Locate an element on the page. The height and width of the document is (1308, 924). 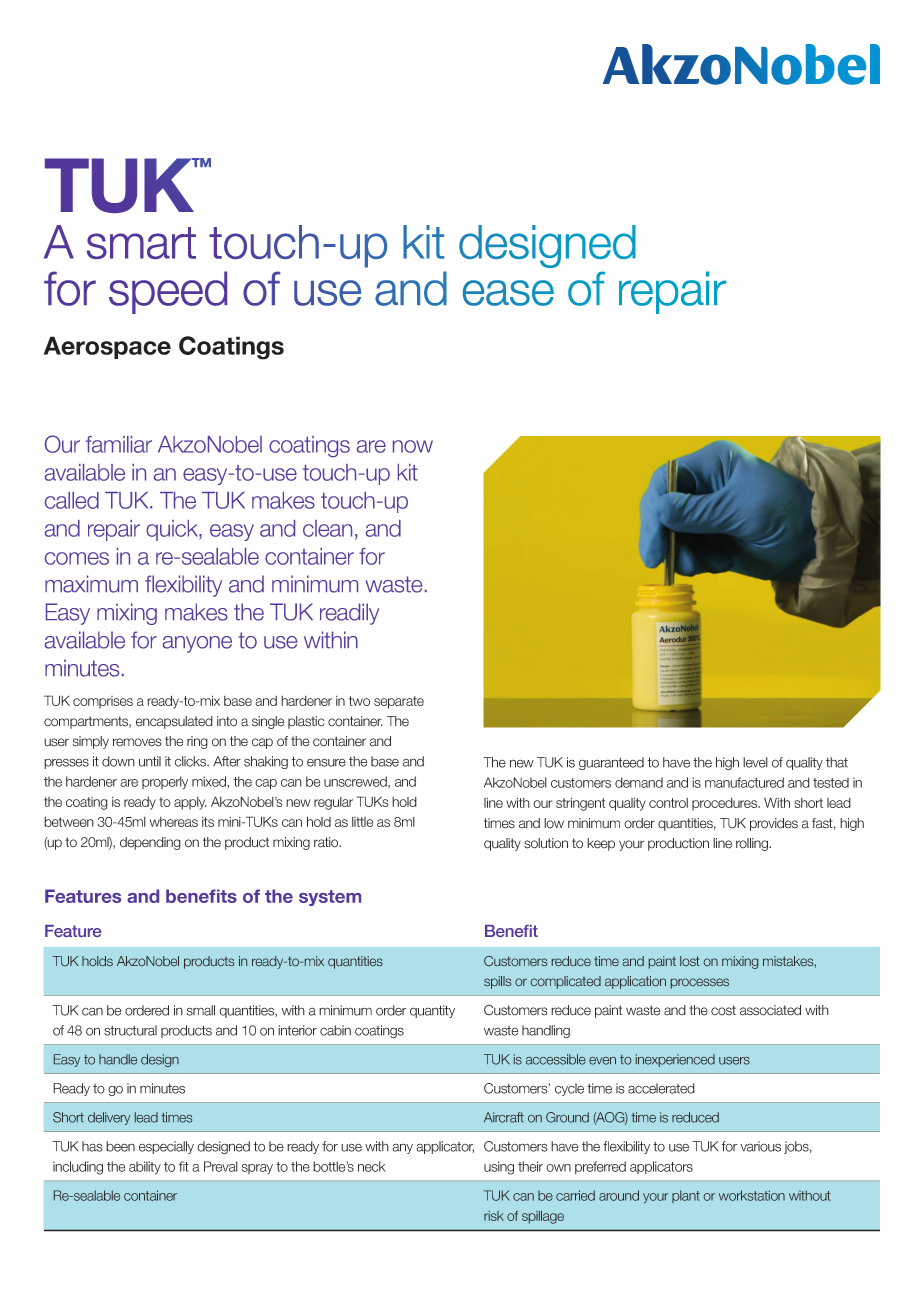
ability is located at coordinates (145, 1168).
